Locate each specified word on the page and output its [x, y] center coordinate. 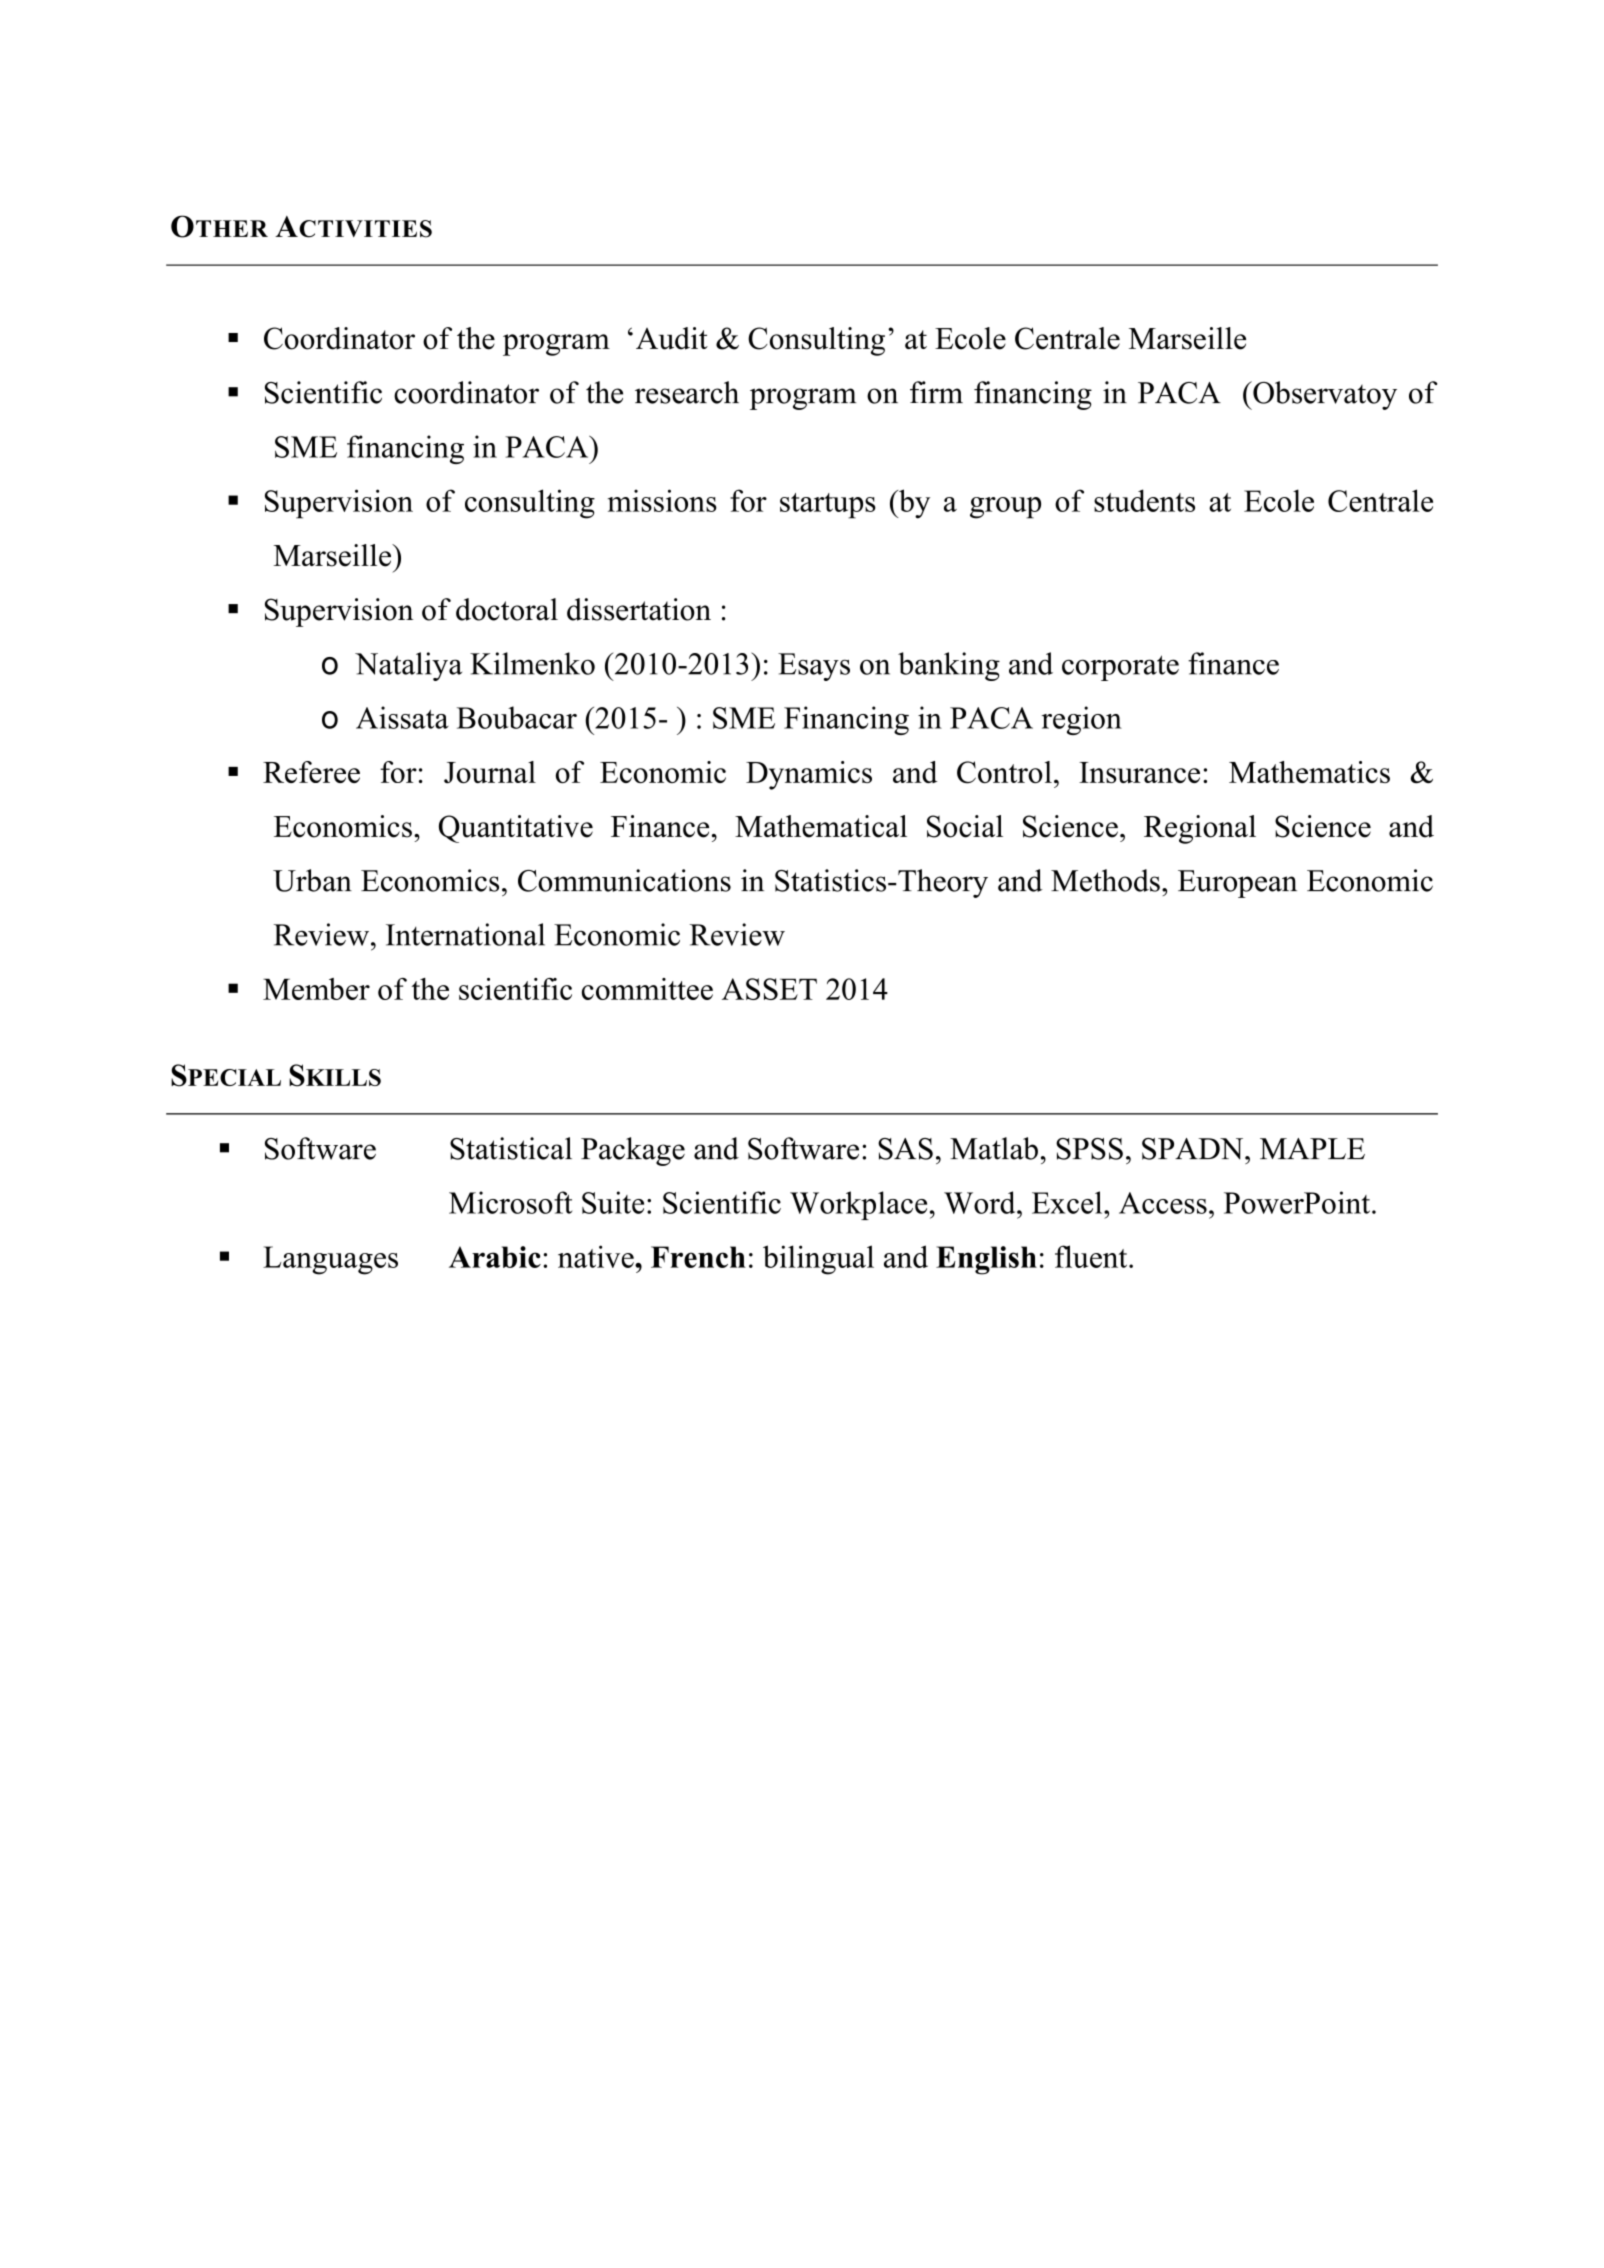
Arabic [495, 1257]
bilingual [818, 1260]
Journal [490, 772]
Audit [672, 338]
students [1144, 500]
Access [1163, 1203]
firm [936, 392]
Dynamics [809, 775]
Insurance [1139, 772]
